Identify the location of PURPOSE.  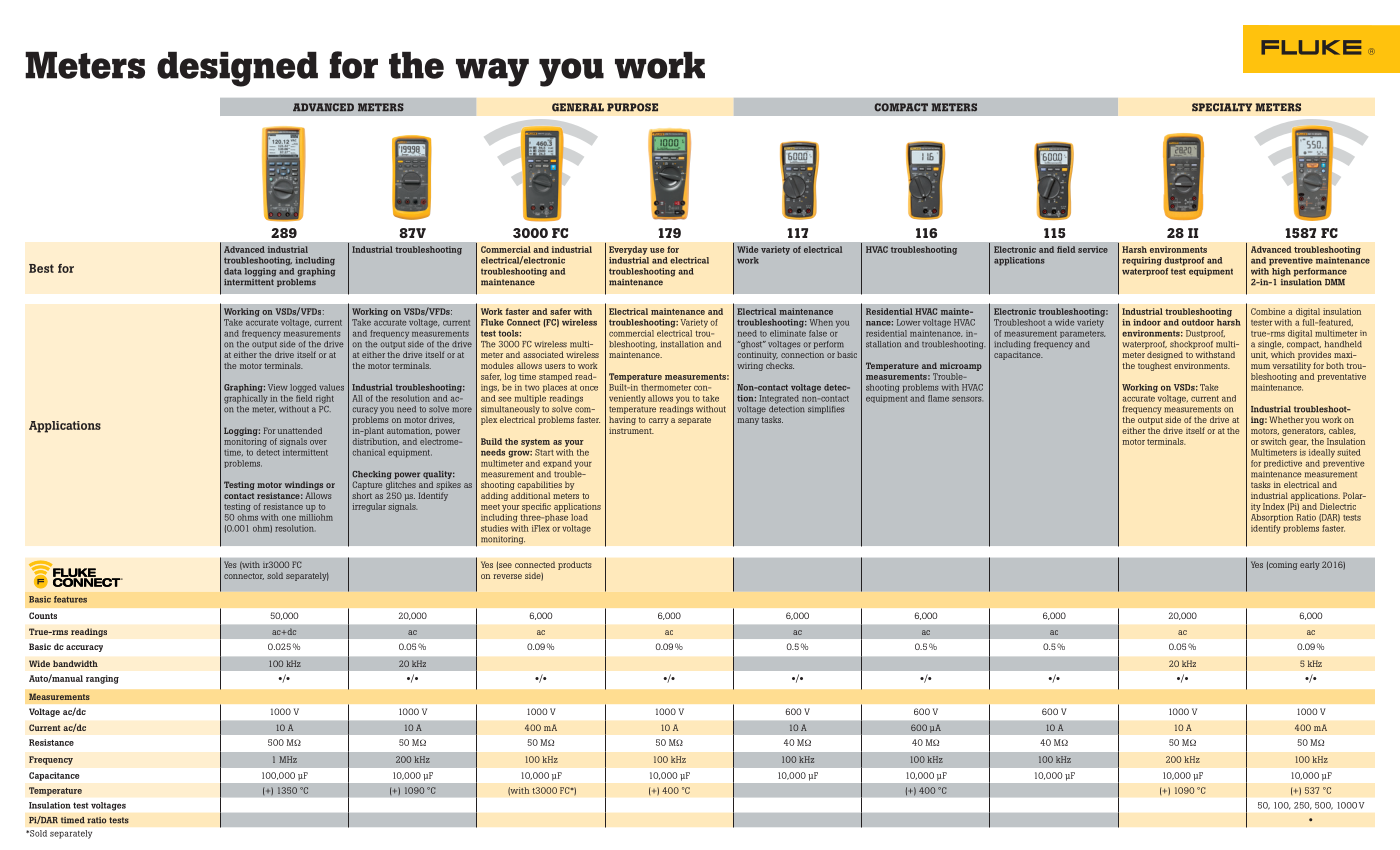
(632, 107).
